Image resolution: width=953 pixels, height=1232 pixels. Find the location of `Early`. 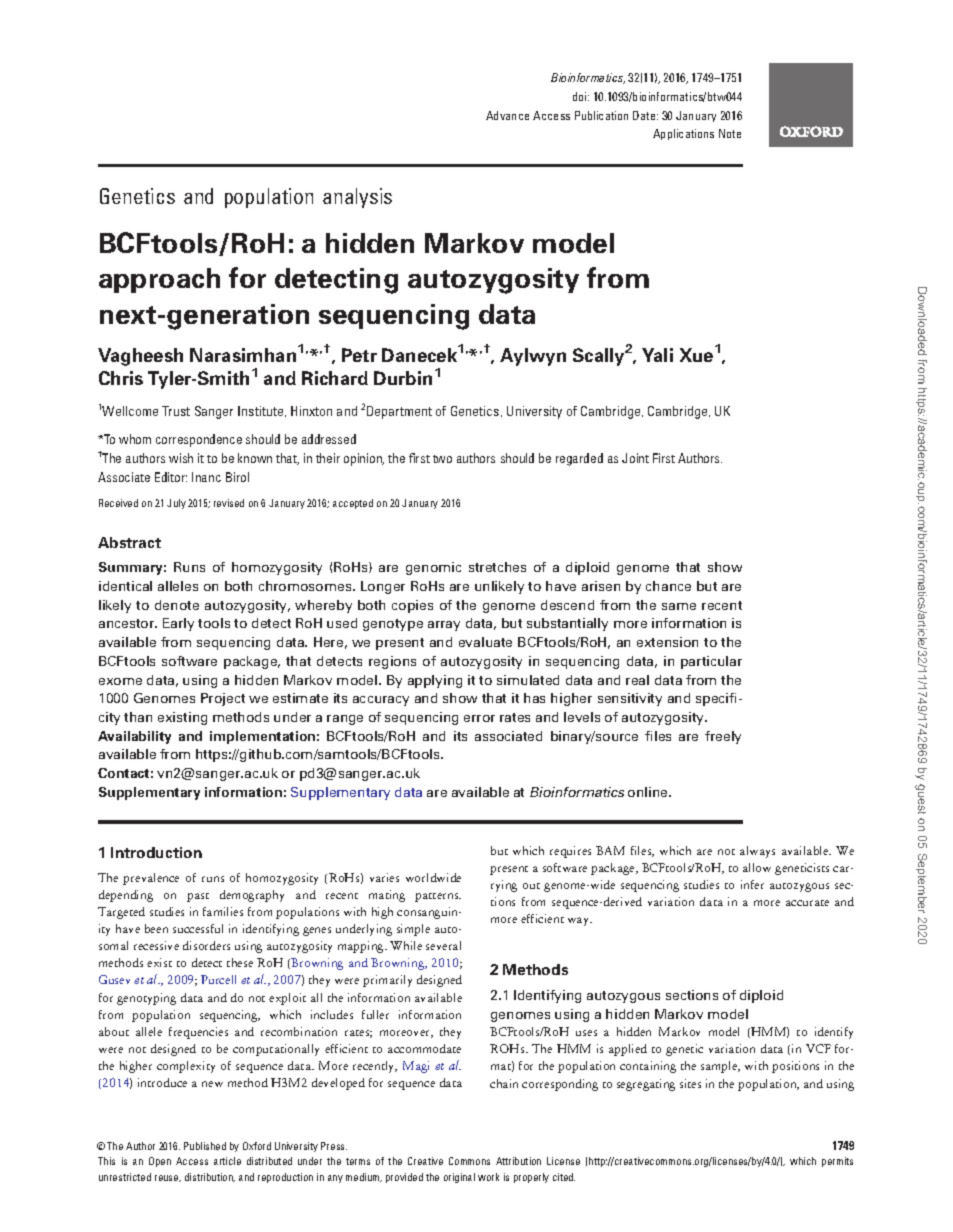

Early is located at coordinates (178, 624).
